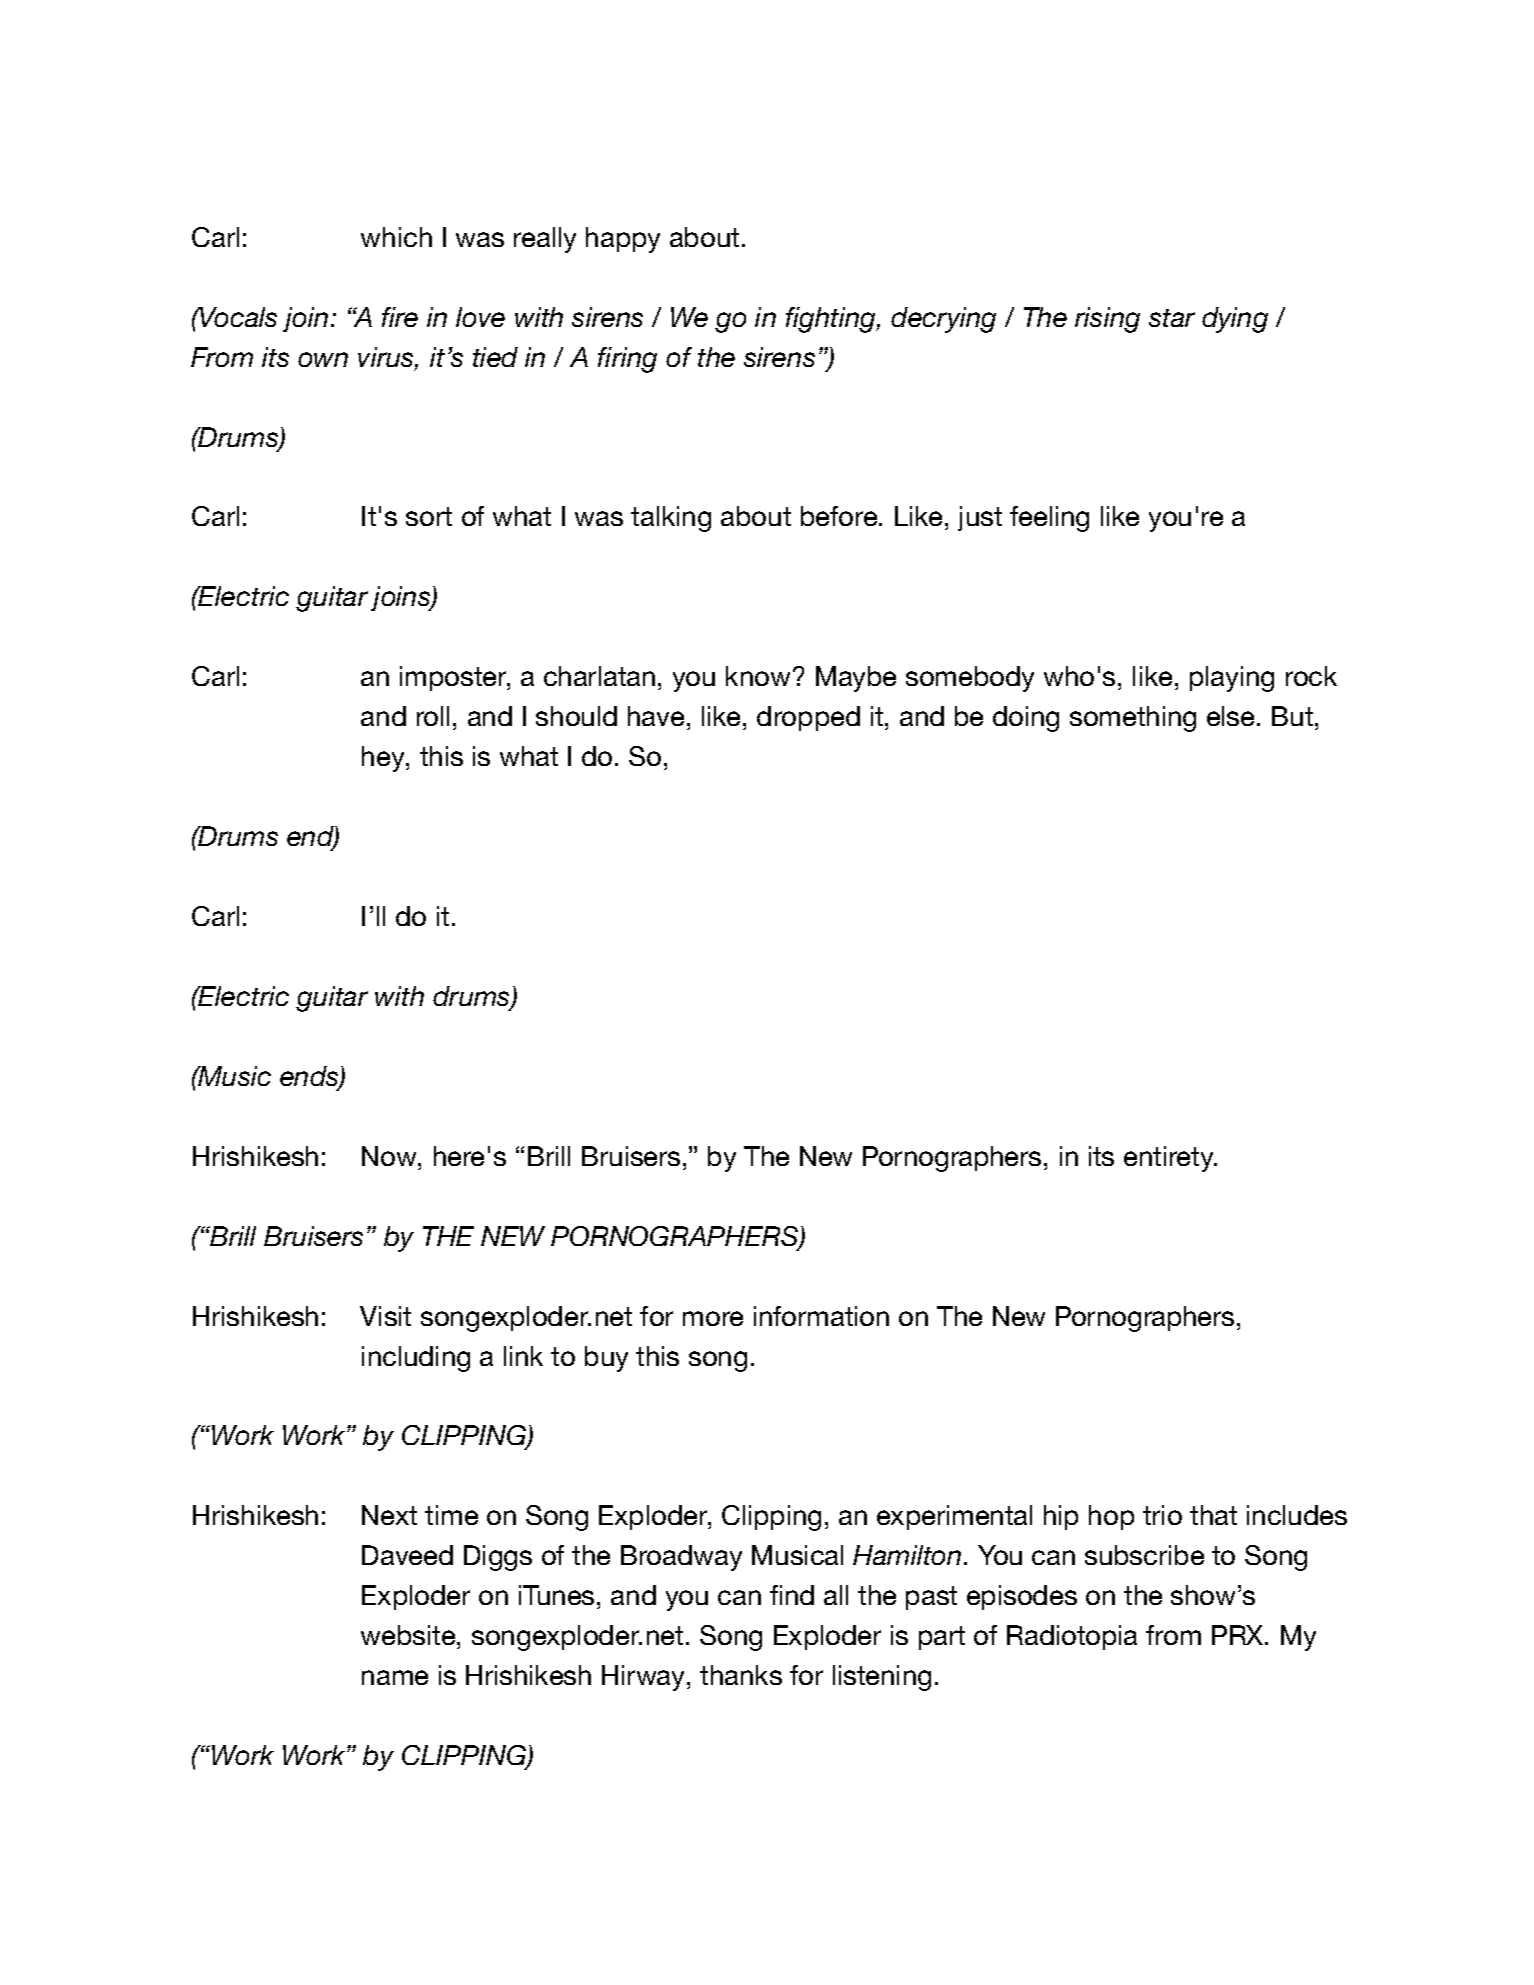  I want to click on hey, so click(384, 759).
